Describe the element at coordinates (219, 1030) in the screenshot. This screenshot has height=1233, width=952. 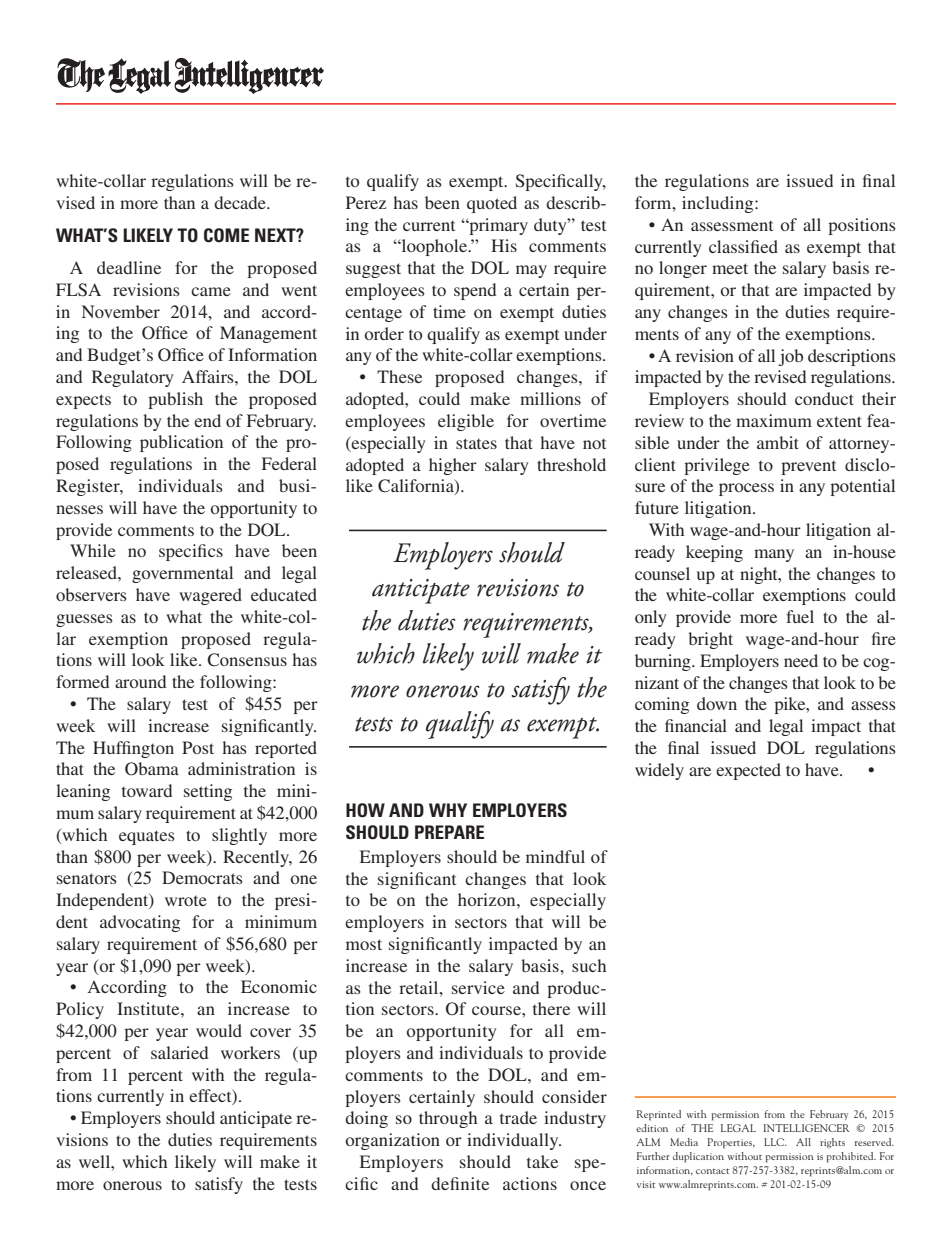
I see `would` at that location.
